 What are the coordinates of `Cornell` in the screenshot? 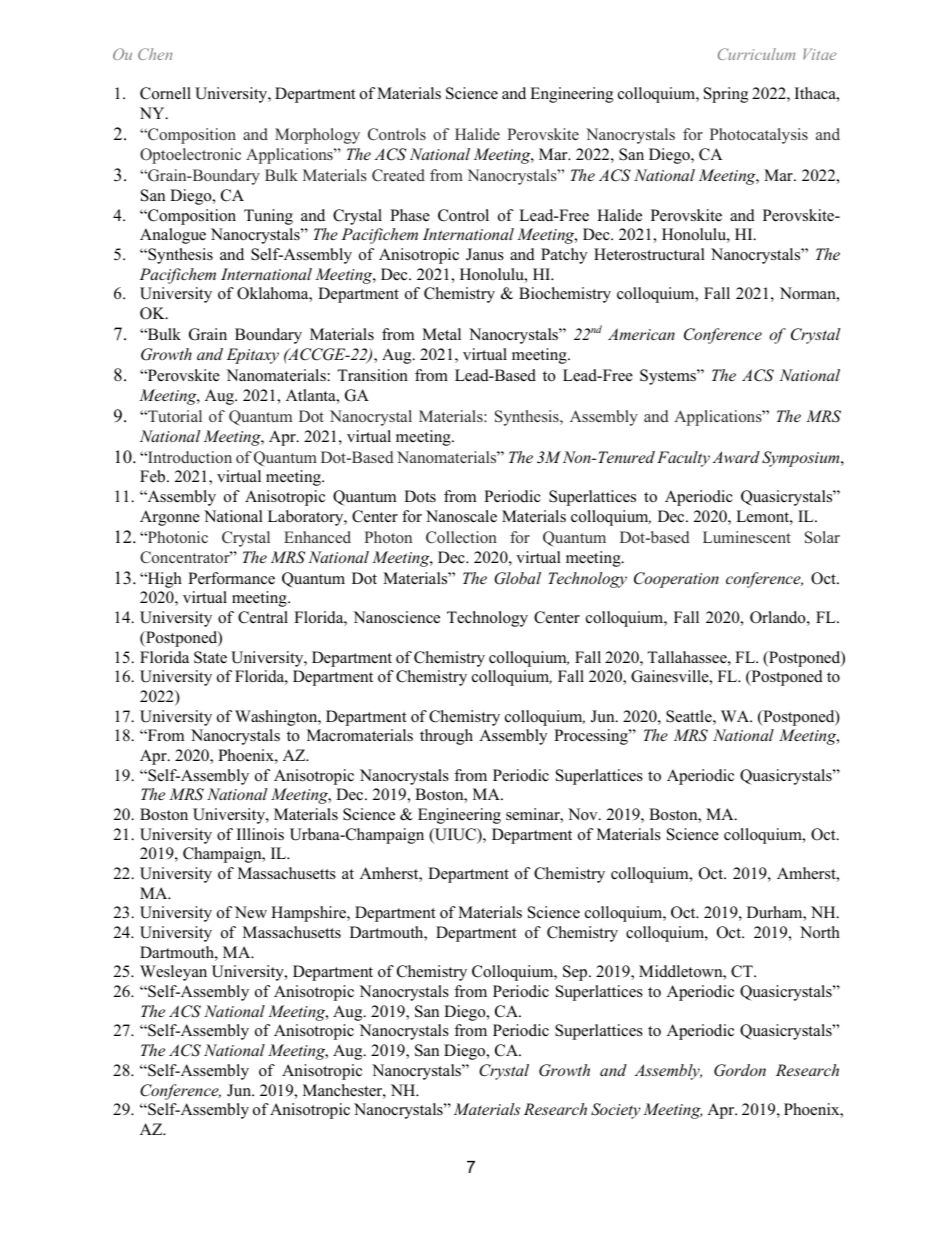 It's located at (165, 93).
